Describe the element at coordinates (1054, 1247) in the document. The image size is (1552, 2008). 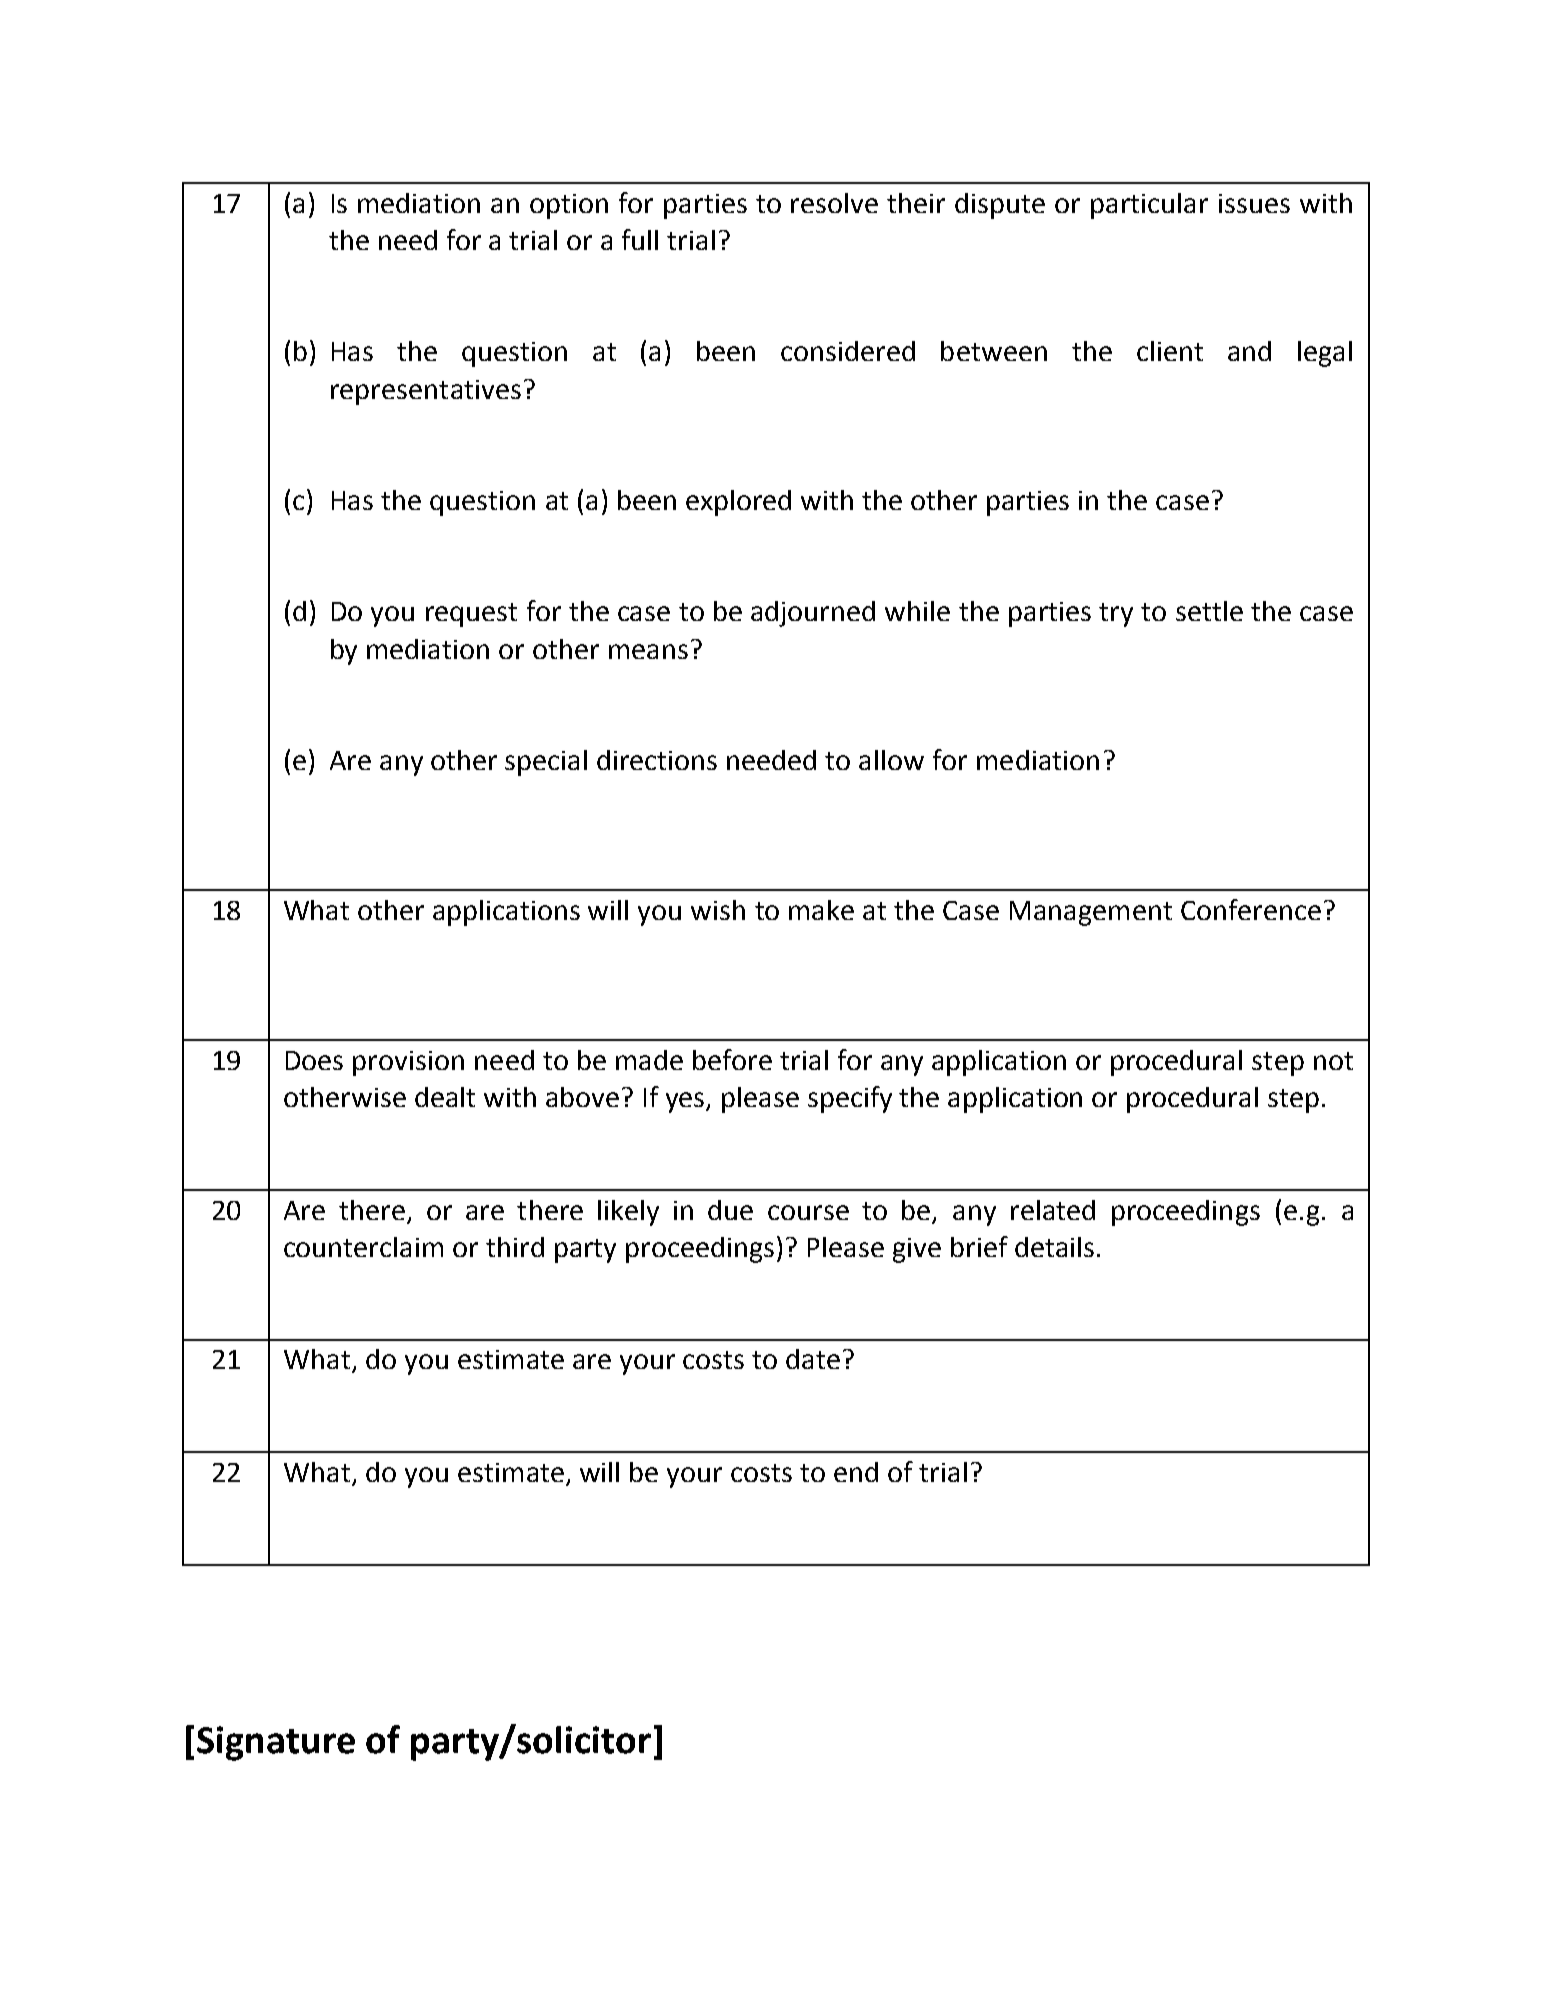
I see `details` at that location.
